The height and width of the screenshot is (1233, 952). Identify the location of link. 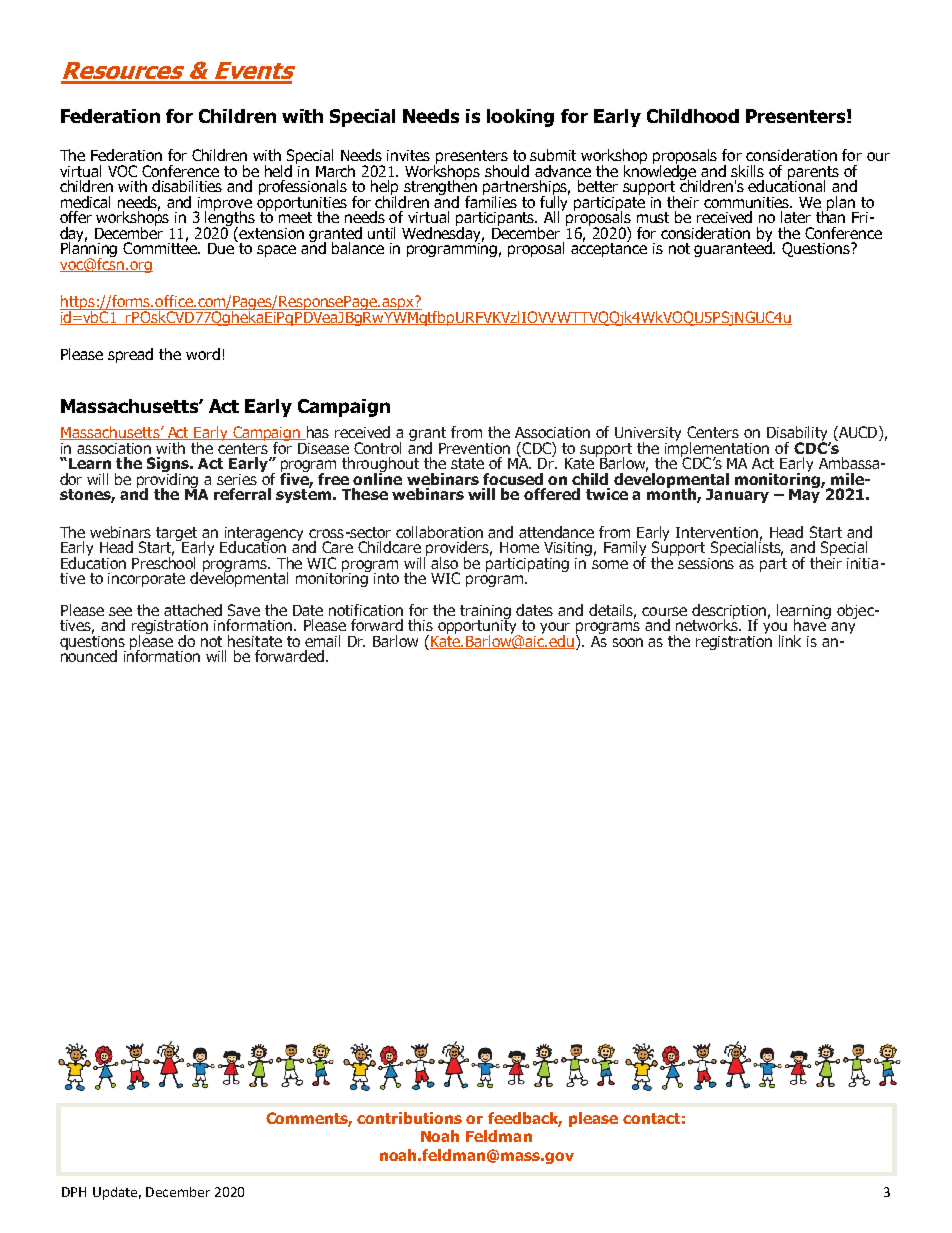
(790, 641).
